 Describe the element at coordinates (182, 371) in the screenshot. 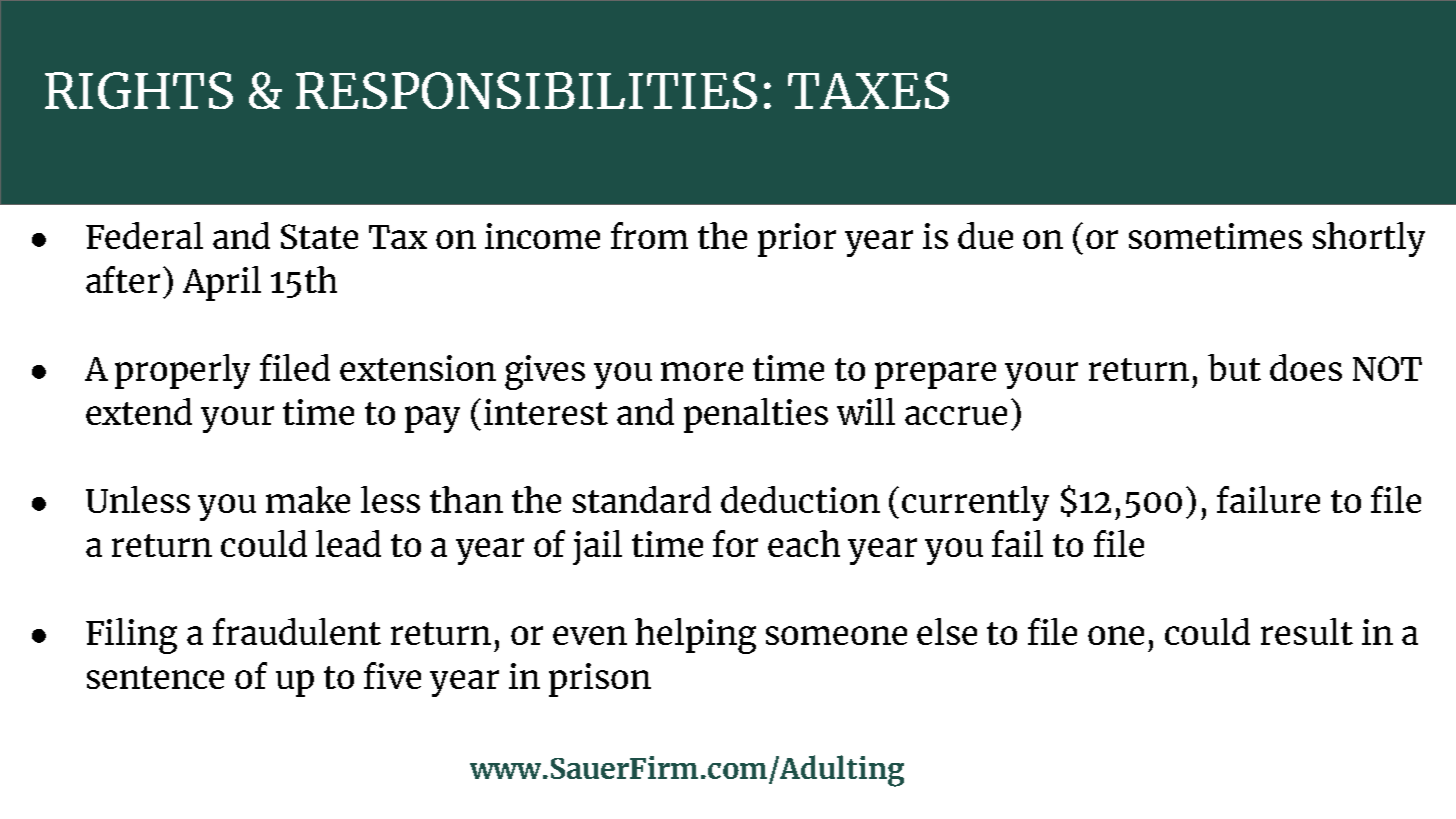

I see `properly` at that location.
